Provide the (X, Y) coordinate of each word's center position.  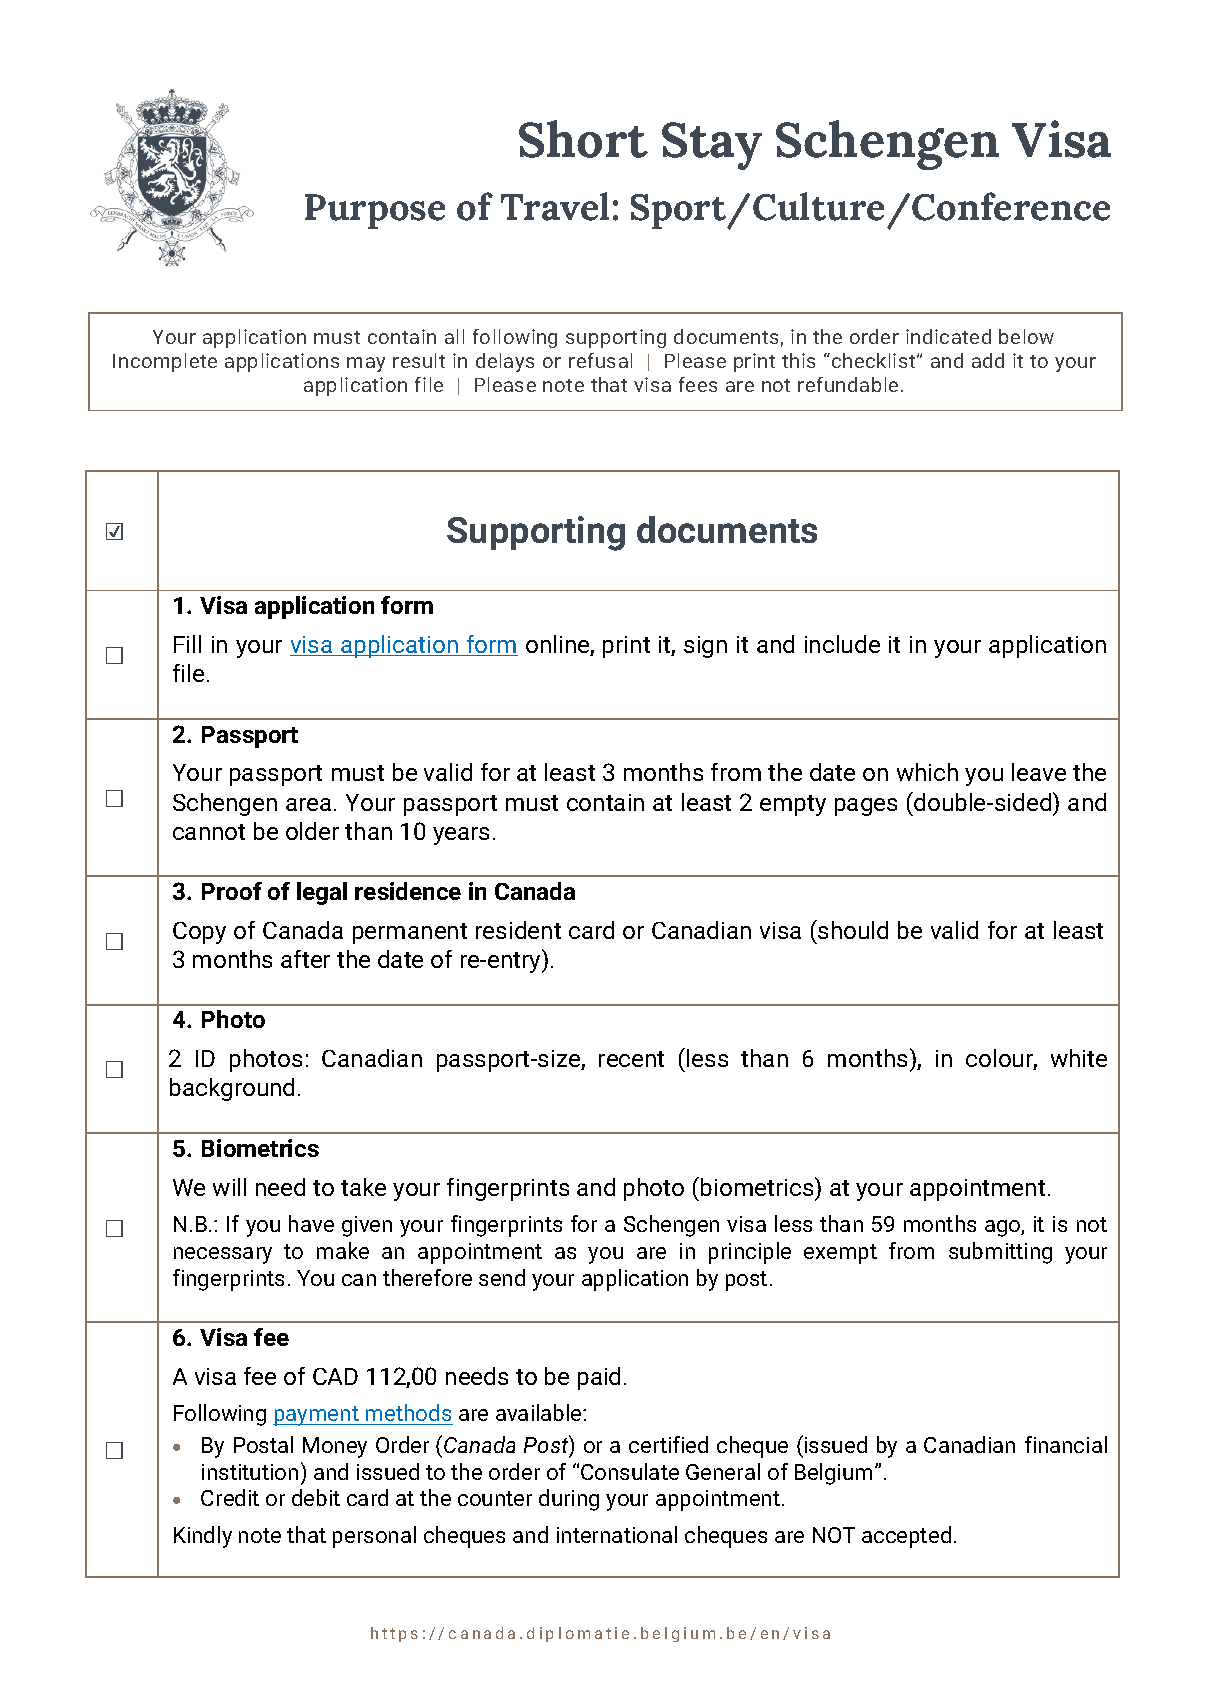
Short (583, 139)
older (312, 831)
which (927, 772)
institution (250, 1472)
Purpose (375, 211)
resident (518, 930)
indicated (948, 336)
